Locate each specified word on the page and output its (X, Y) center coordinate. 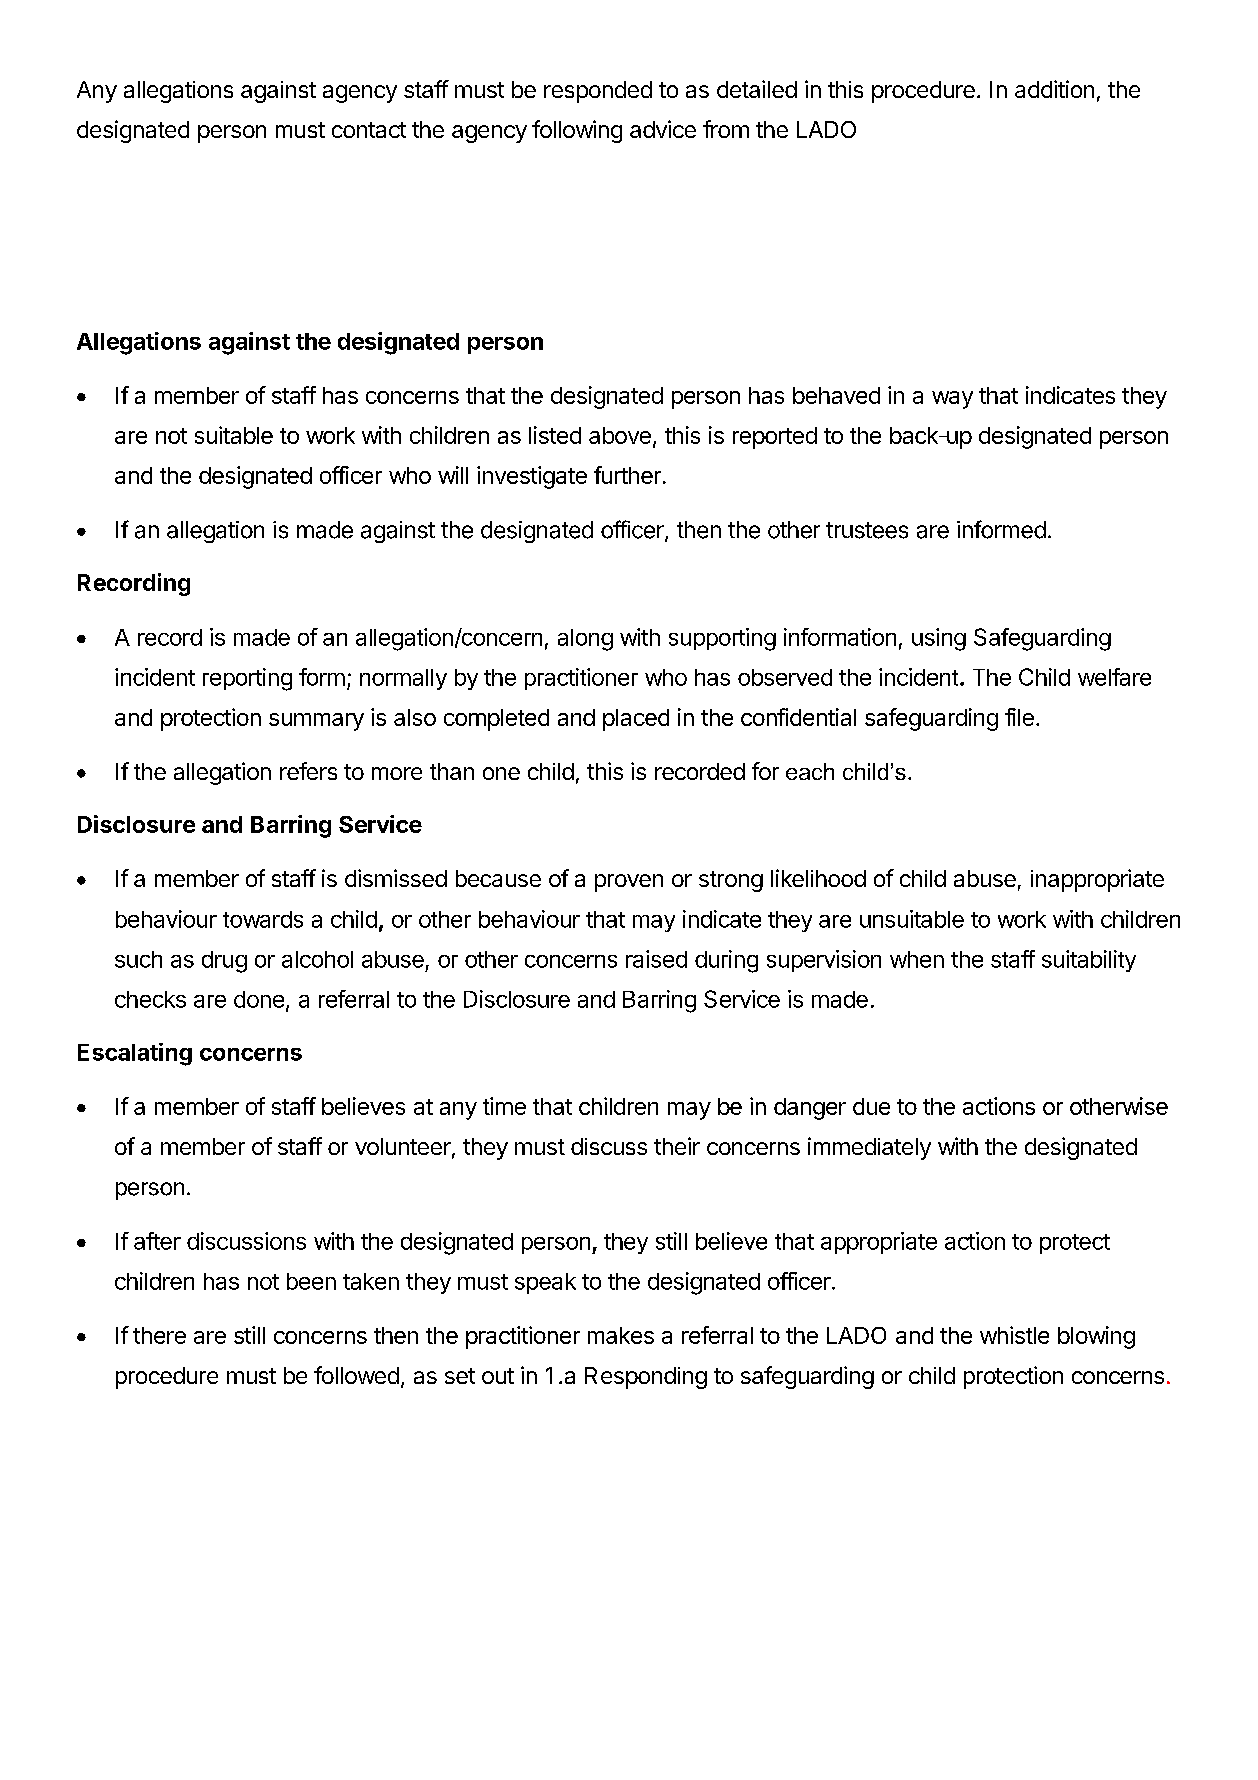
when (917, 959)
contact (369, 130)
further (627, 475)
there (159, 1335)
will (453, 475)
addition (1054, 89)
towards (263, 919)
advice (663, 129)
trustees (867, 530)
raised (656, 959)
